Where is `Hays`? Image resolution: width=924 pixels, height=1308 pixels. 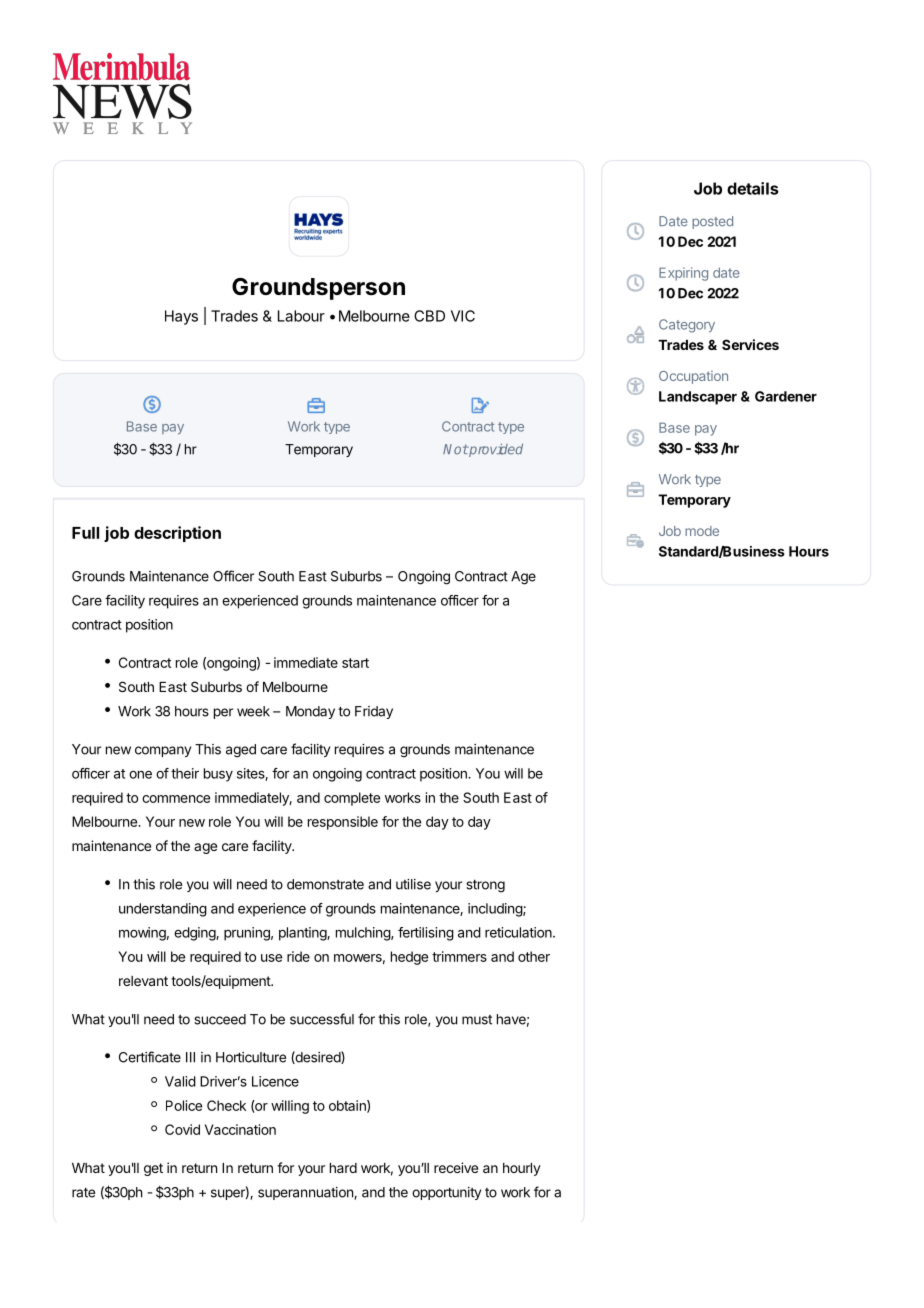 Hays is located at coordinates (181, 317).
